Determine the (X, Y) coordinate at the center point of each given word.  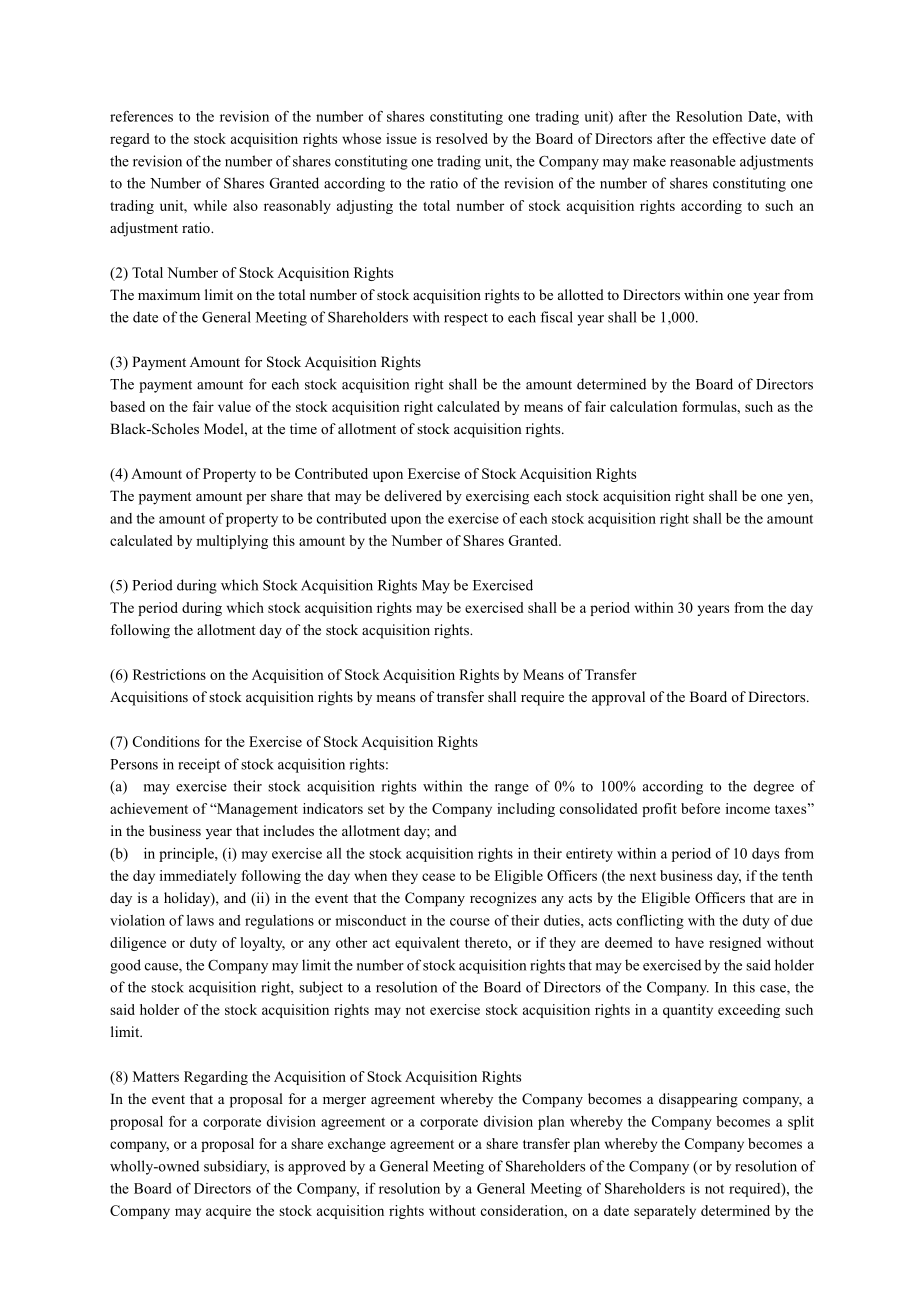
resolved (462, 138)
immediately (198, 877)
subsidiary (236, 1167)
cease (438, 877)
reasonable (703, 161)
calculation (644, 406)
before (700, 808)
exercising (497, 497)
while (210, 205)
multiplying (232, 542)
